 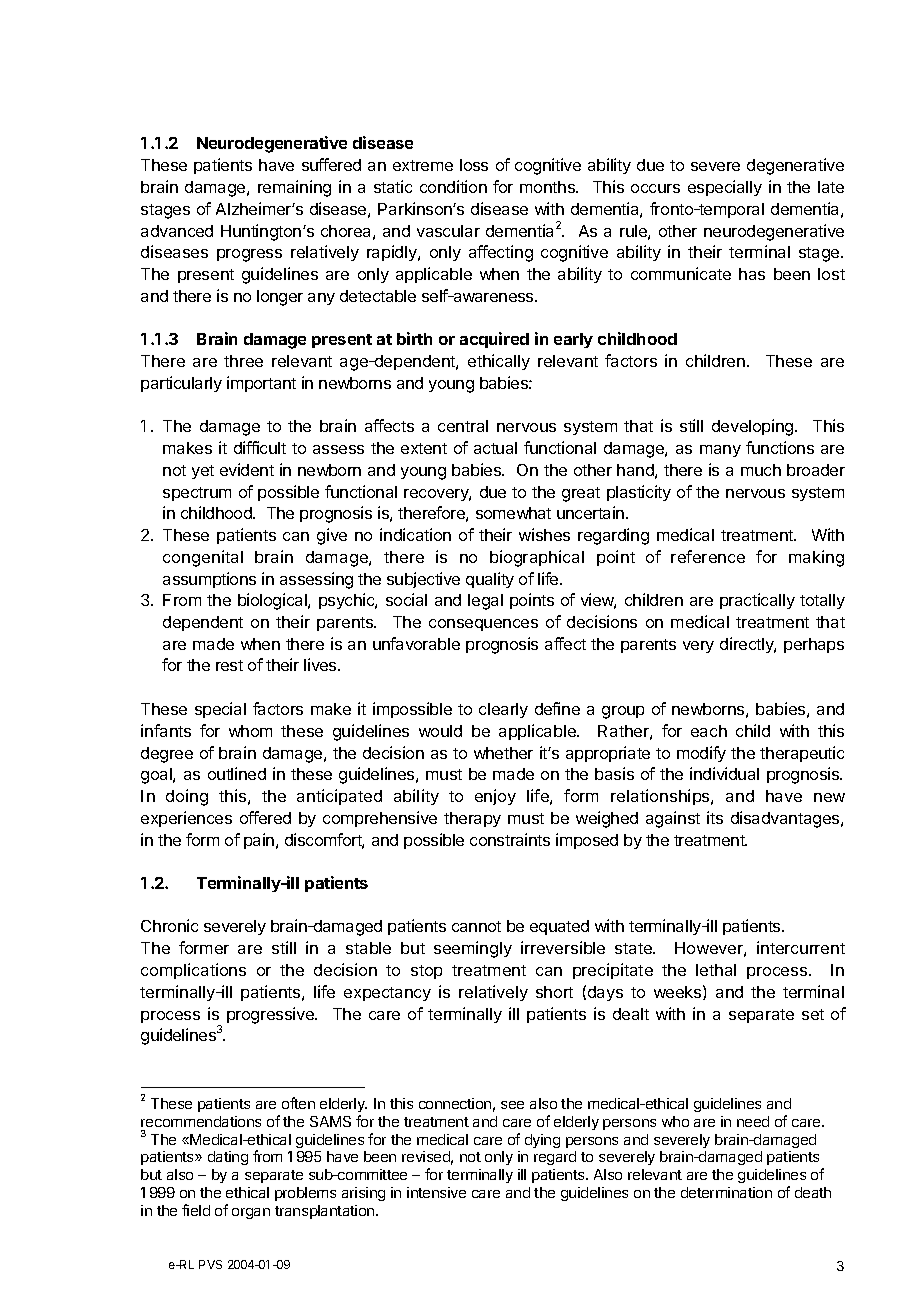 I want to click on each, so click(x=709, y=731).
